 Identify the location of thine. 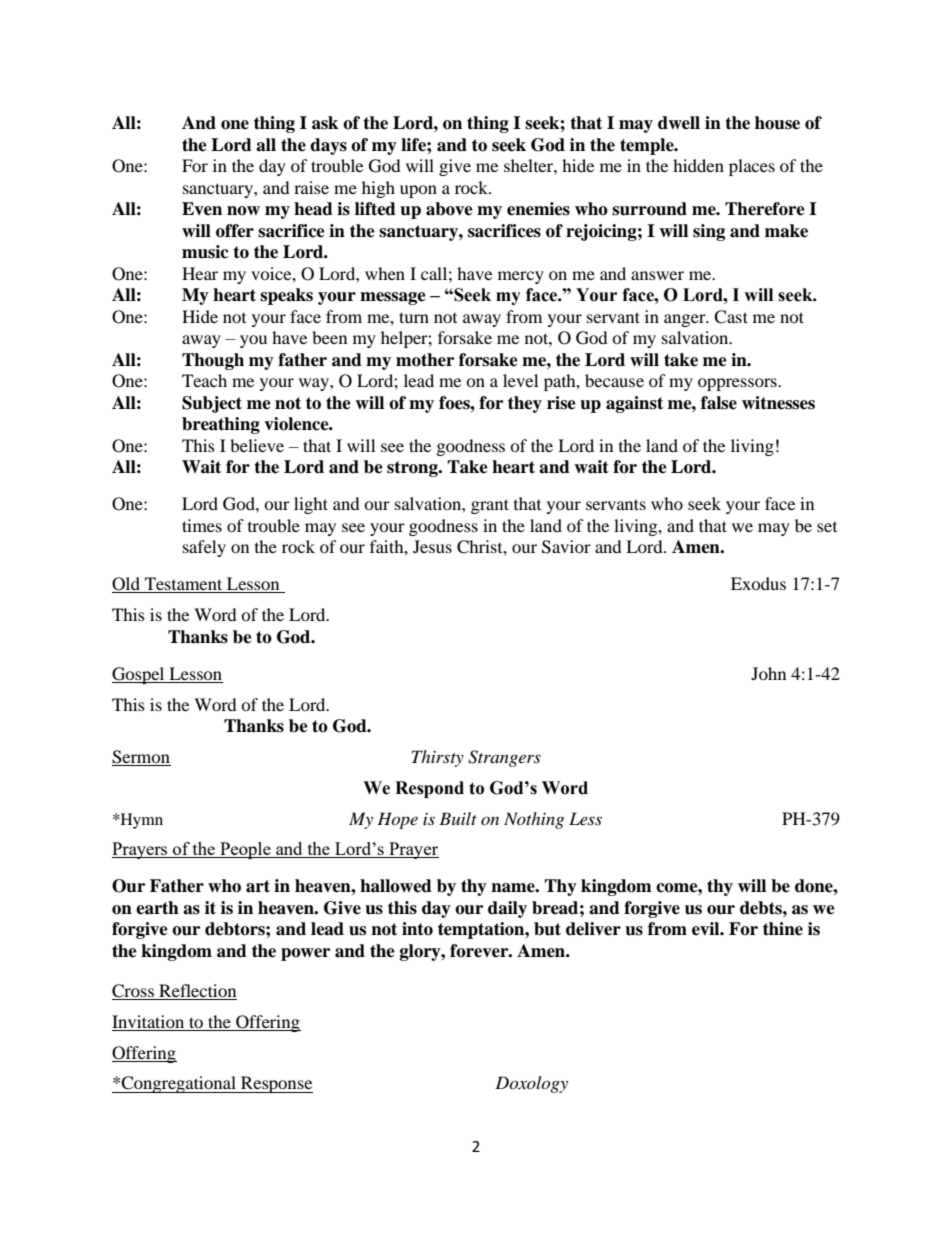
(783, 929).
